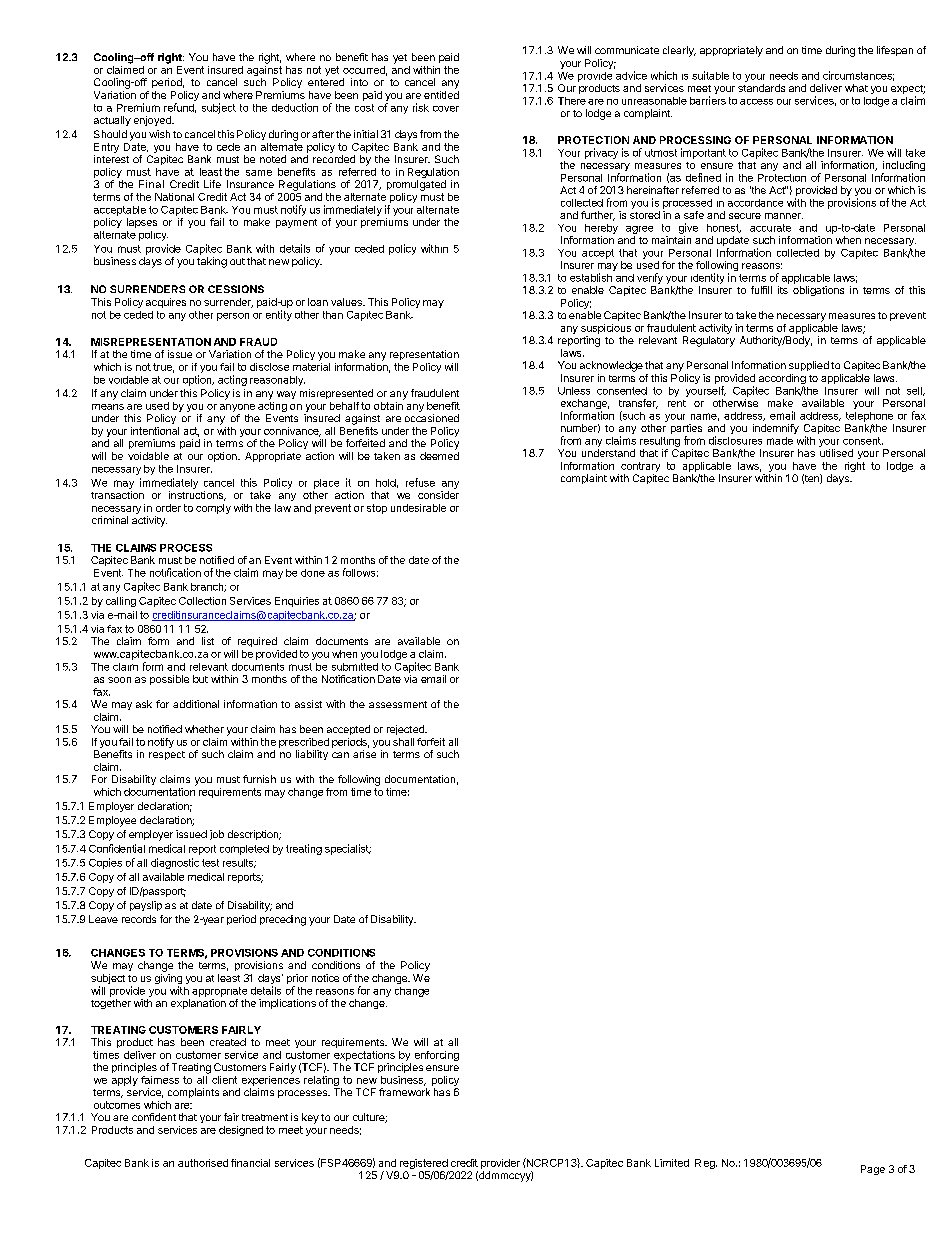 The width and height of the document is (952, 1233). What do you see at coordinates (418, 508) in the document?
I see `undesirable` at bounding box center [418, 508].
